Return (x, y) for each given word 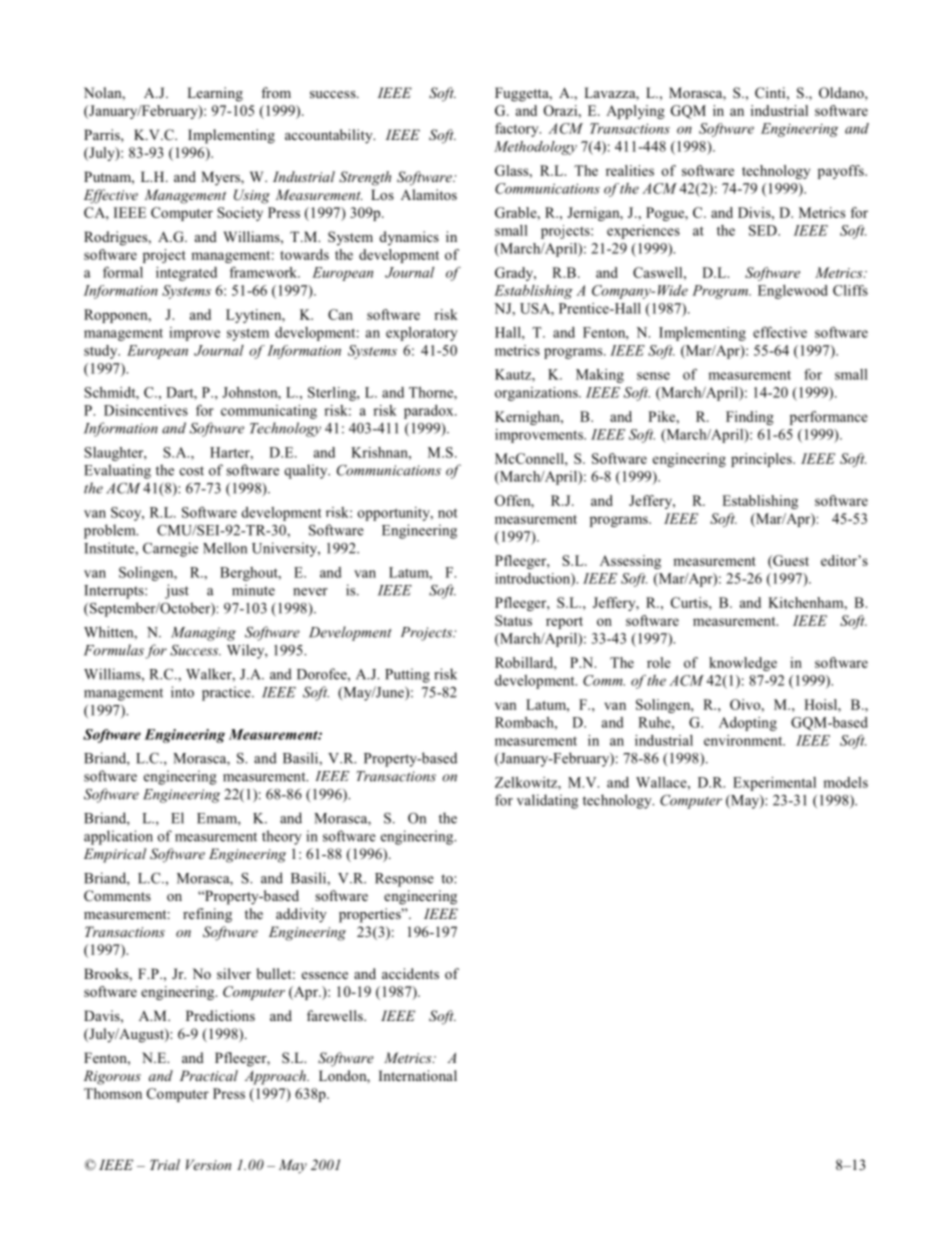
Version (208, 1164)
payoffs (842, 172)
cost (192, 471)
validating (547, 801)
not (448, 513)
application (118, 837)
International (418, 1075)
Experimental (774, 784)
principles (762, 460)
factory (518, 129)
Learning (215, 94)
